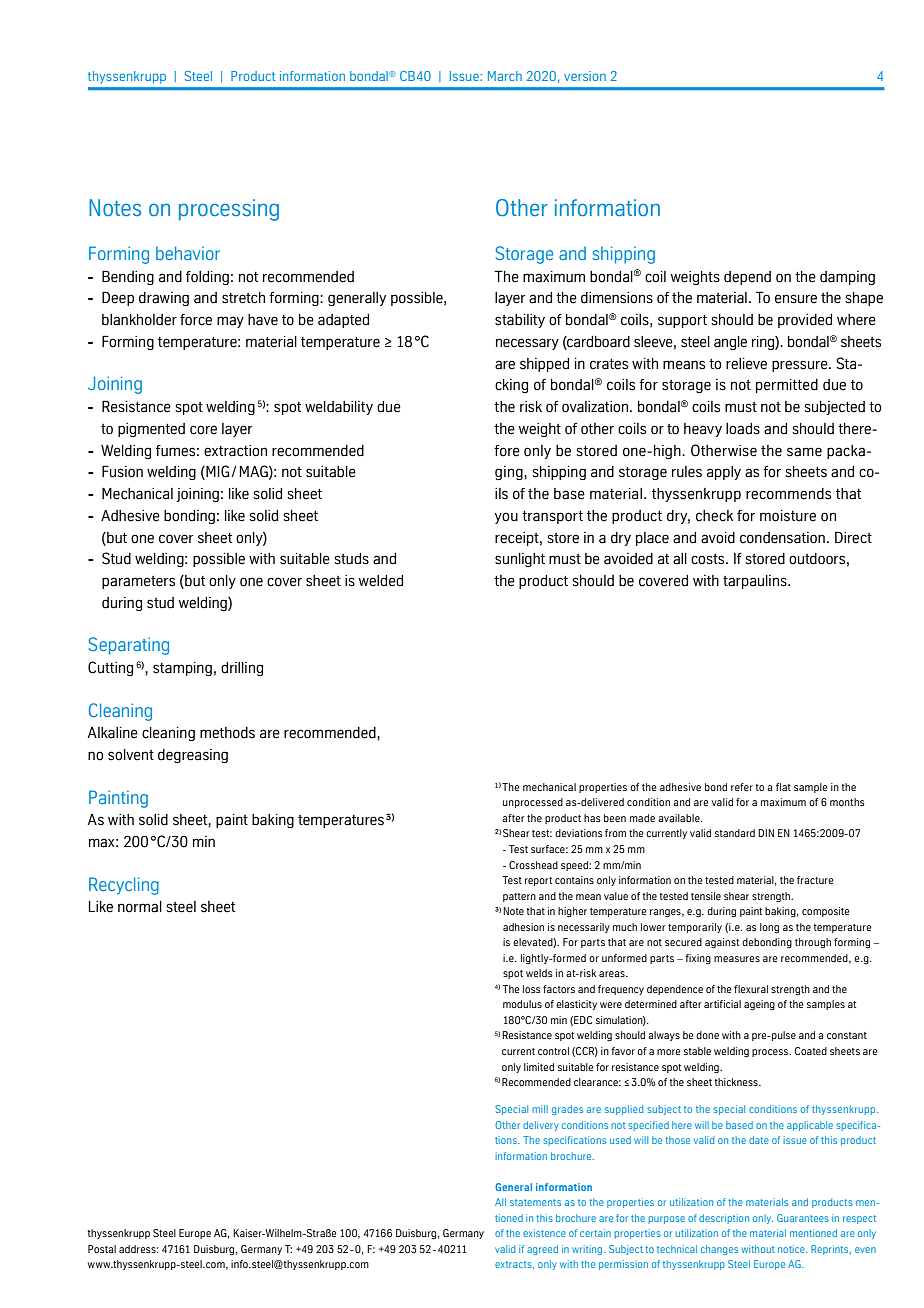 The image size is (924, 1308). I want to click on behavior, so click(188, 253).
